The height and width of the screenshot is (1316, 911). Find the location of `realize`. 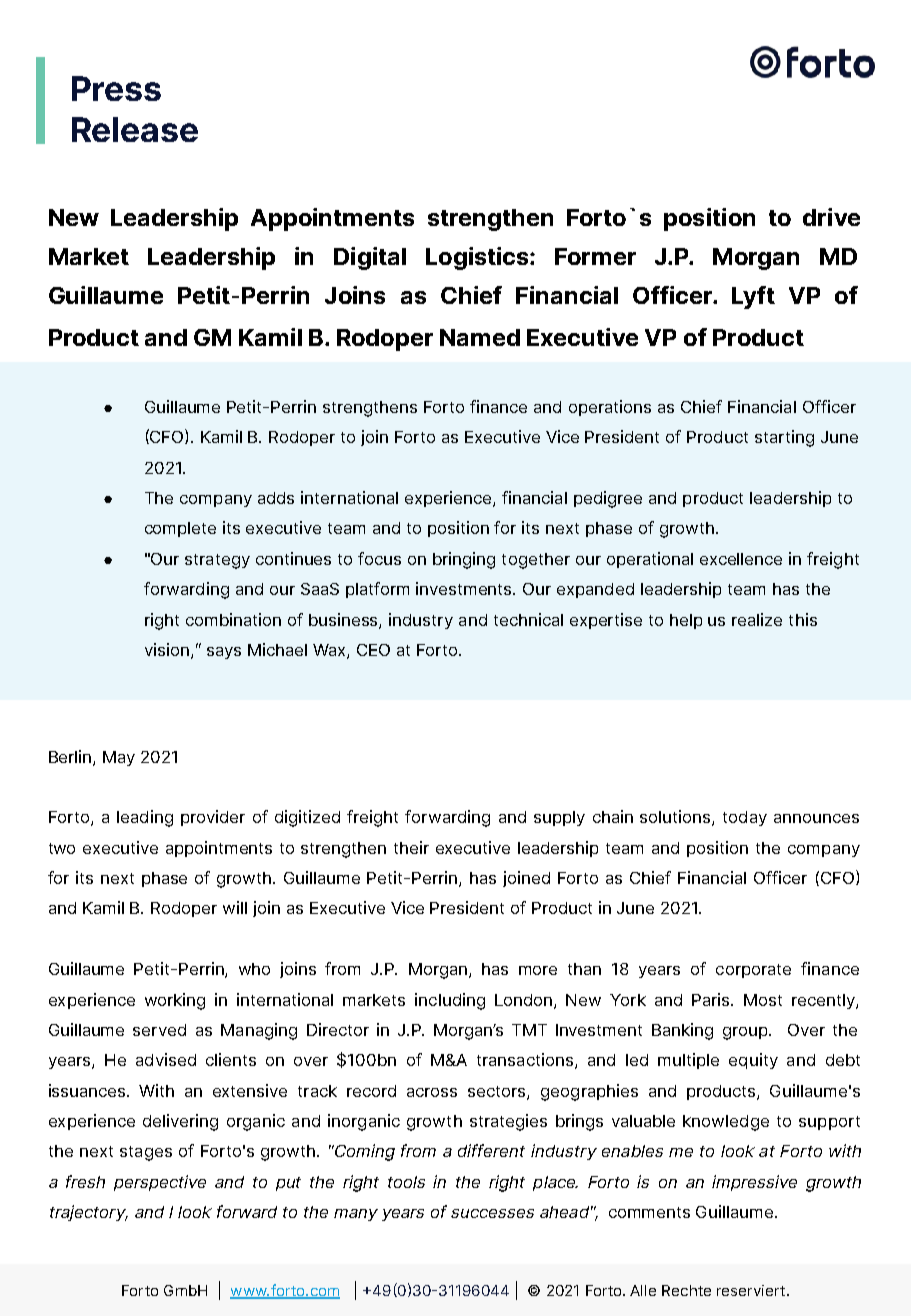

realize is located at coordinates (757, 619).
